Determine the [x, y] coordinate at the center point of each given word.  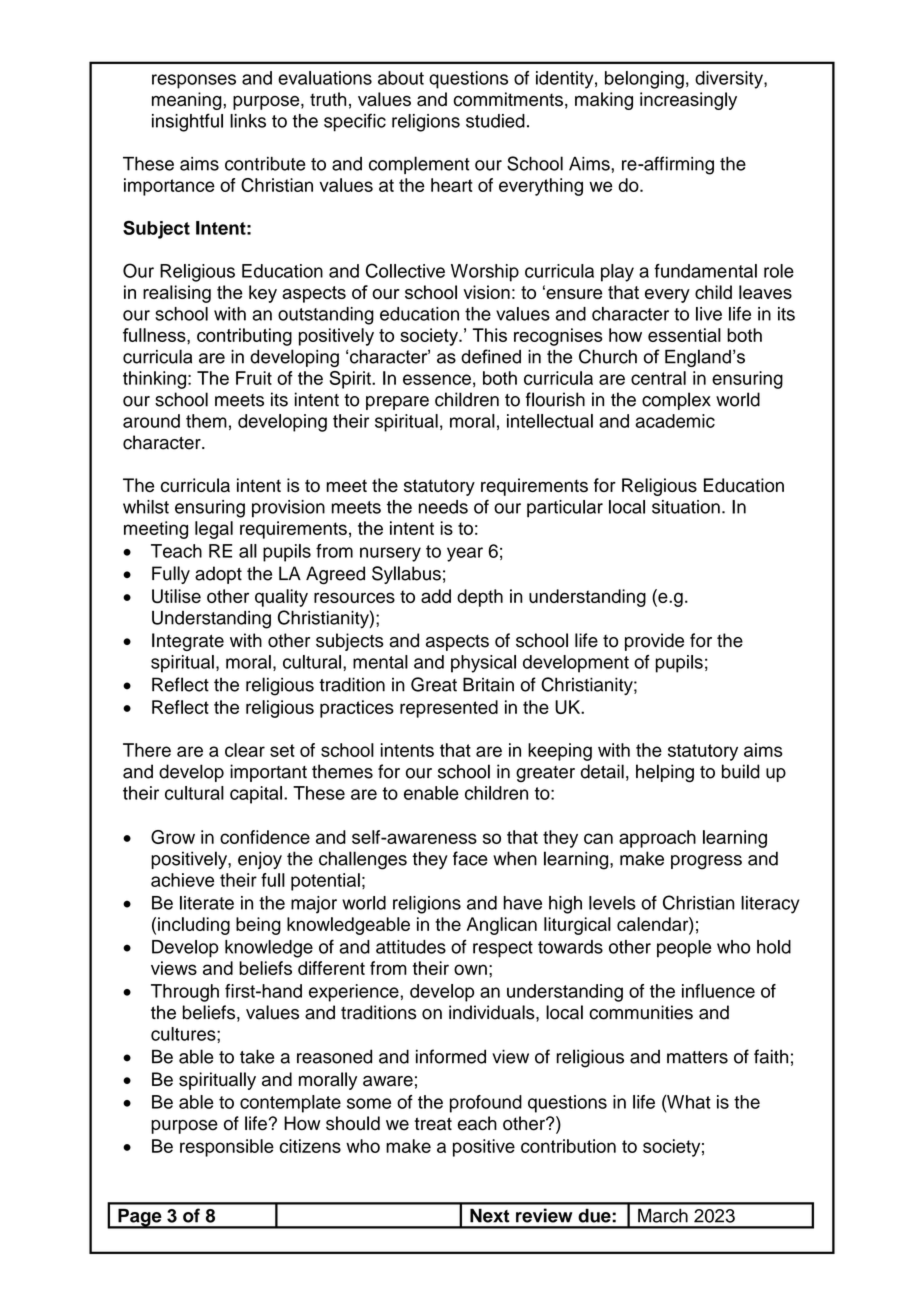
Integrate [188, 642]
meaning [188, 101]
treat [433, 1124]
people [684, 949]
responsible [227, 1148]
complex [676, 401]
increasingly [688, 101]
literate [207, 903]
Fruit [254, 378]
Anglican [502, 926]
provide [654, 642]
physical [483, 664]
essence [437, 379]
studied [495, 121]
